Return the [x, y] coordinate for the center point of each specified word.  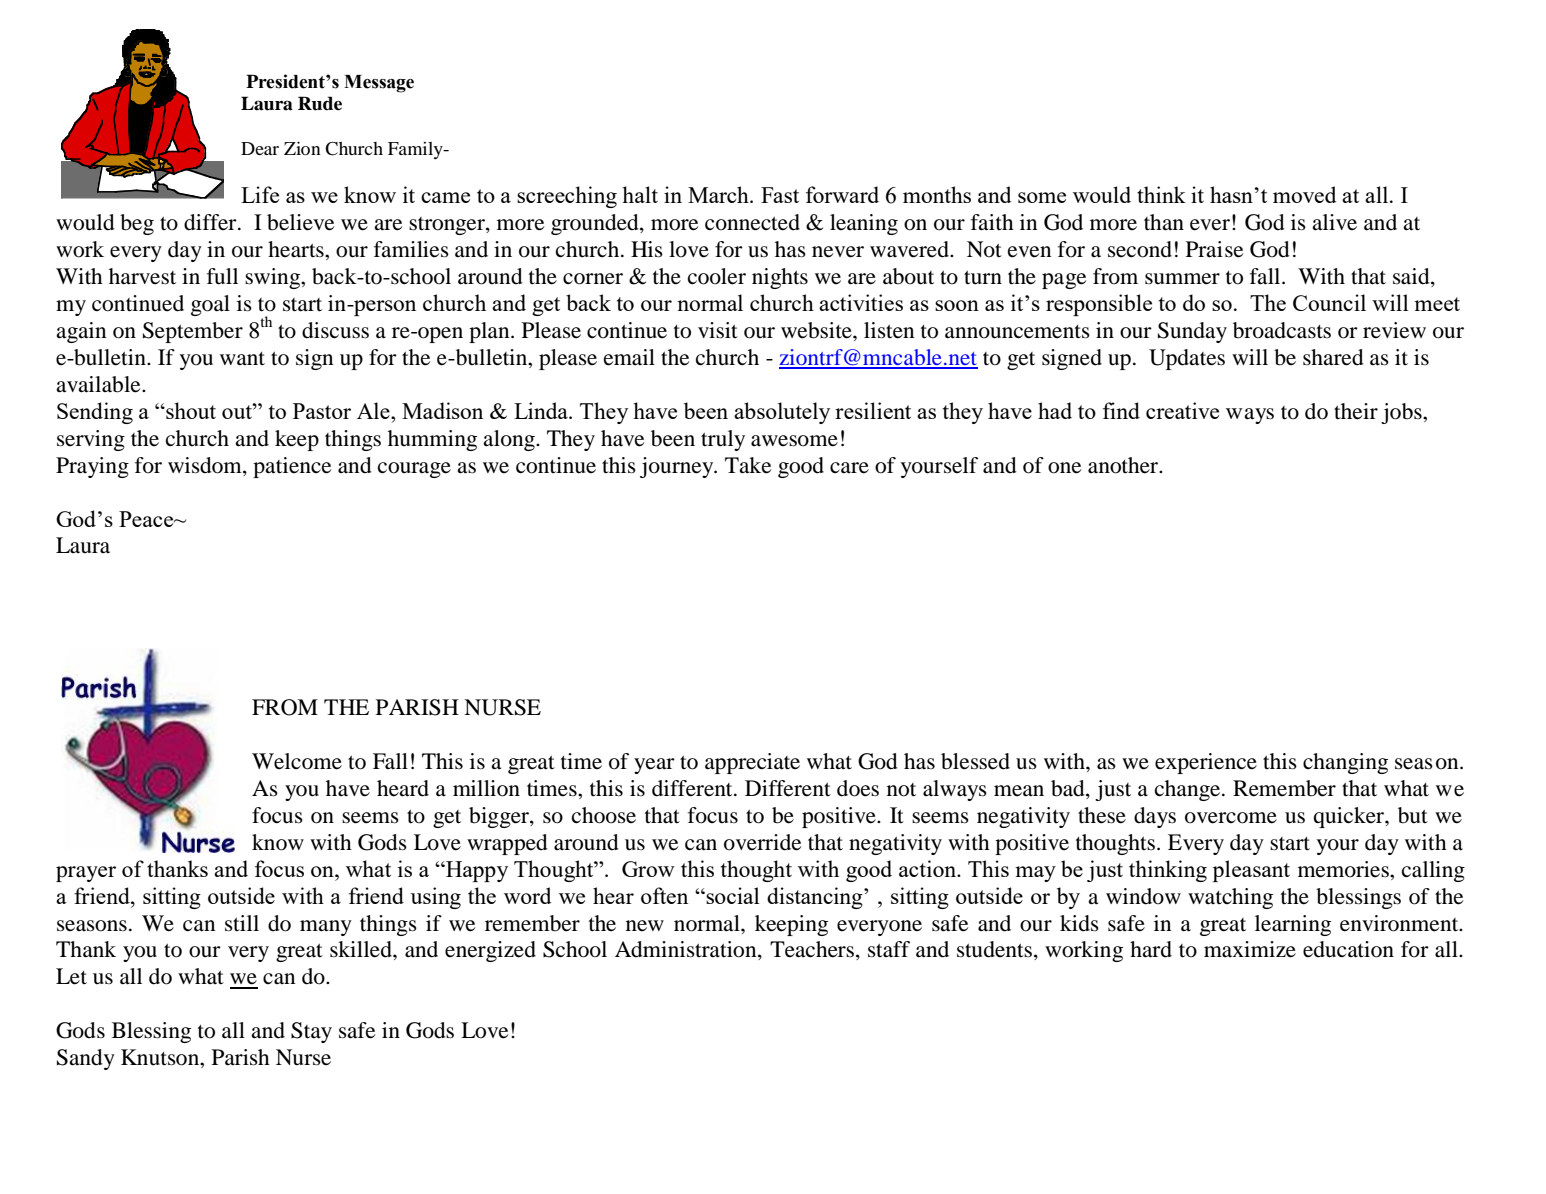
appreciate [752, 763]
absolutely [782, 413]
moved [1305, 194]
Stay [311, 1032]
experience [1206, 763]
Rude [320, 103]
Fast [780, 195]
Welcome [297, 761]
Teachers [812, 949]
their [1356, 411]
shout [190, 410]
